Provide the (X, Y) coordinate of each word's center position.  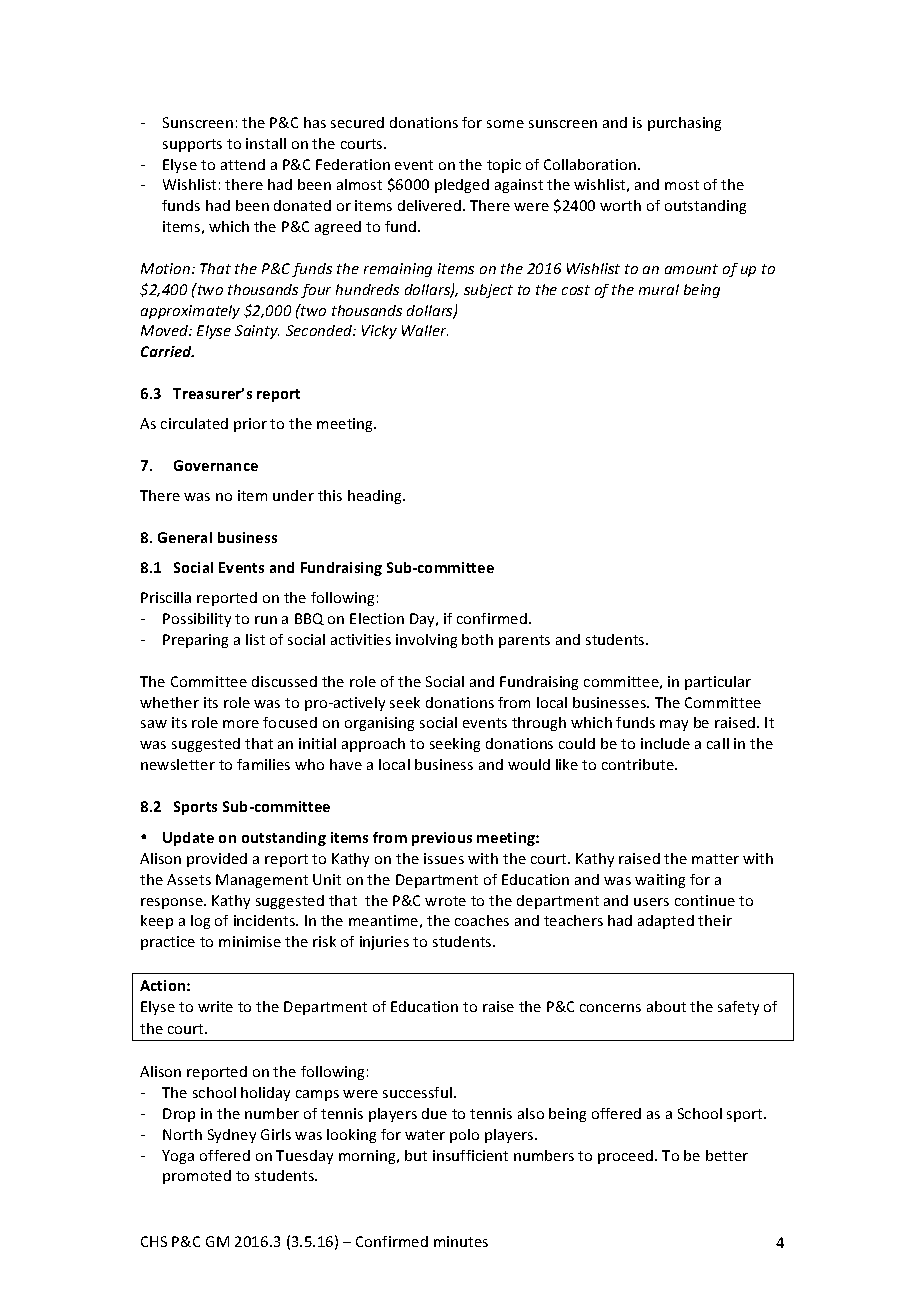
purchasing (684, 124)
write (215, 1006)
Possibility (197, 620)
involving (426, 641)
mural (659, 289)
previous (442, 839)
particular (718, 683)
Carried (167, 351)
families (263, 764)
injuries (384, 943)
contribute (639, 764)
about (666, 1006)
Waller (425, 330)
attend (243, 164)
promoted (197, 1177)
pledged (462, 186)
